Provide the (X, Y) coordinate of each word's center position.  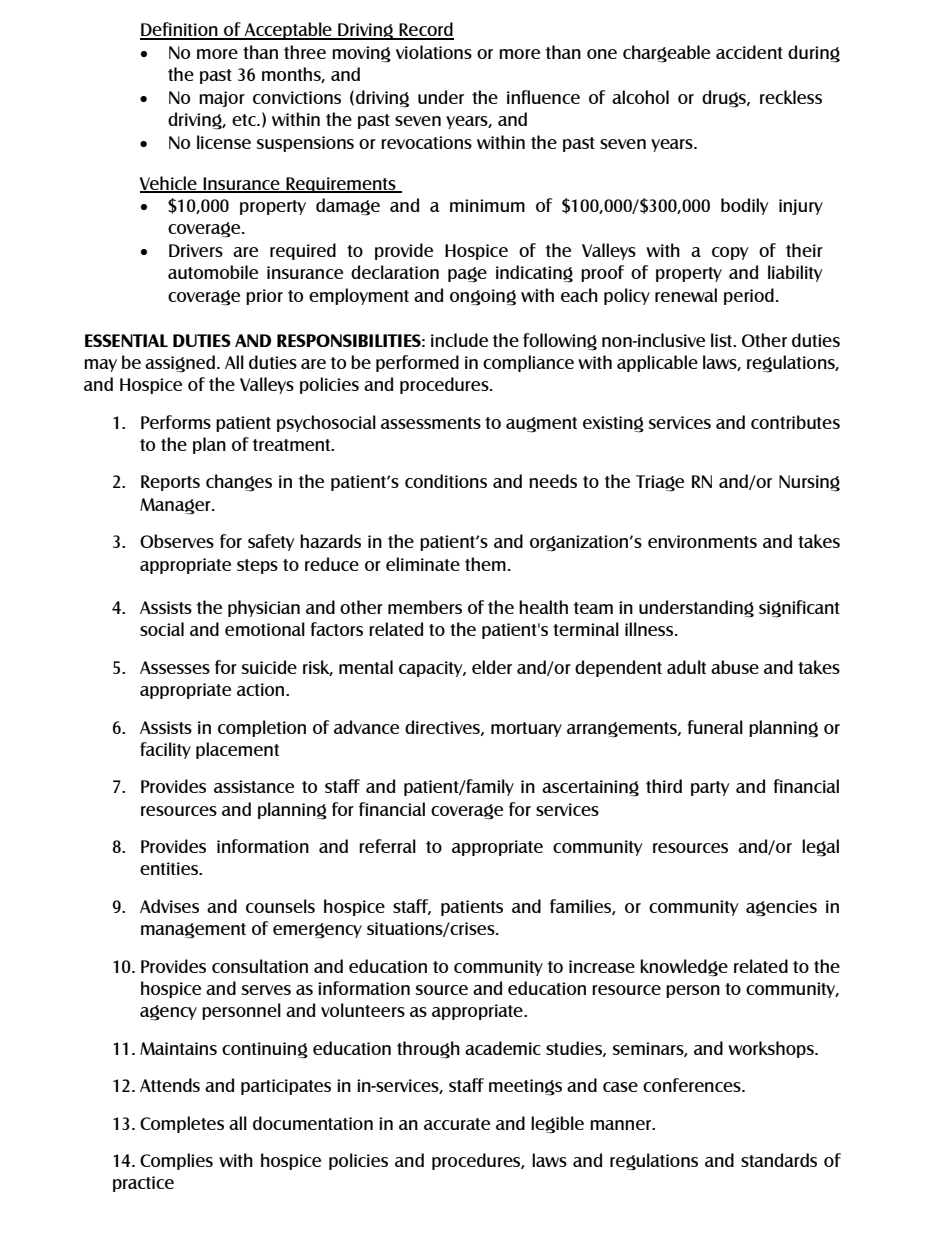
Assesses (175, 667)
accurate (457, 1124)
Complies (176, 1161)
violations (434, 52)
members (425, 607)
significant (799, 609)
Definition (180, 30)
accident (749, 52)
